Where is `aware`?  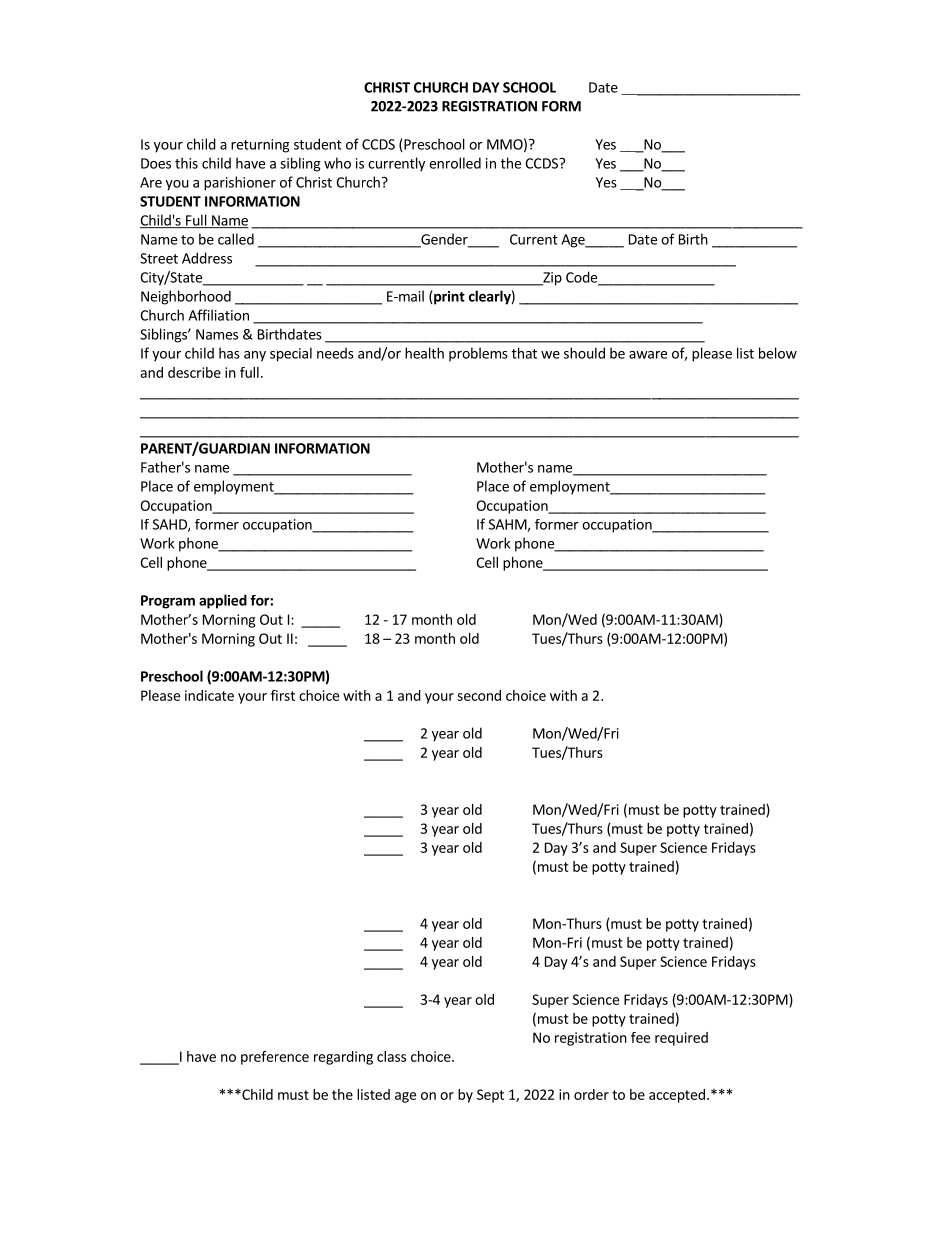
aware is located at coordinates (648, 355).
